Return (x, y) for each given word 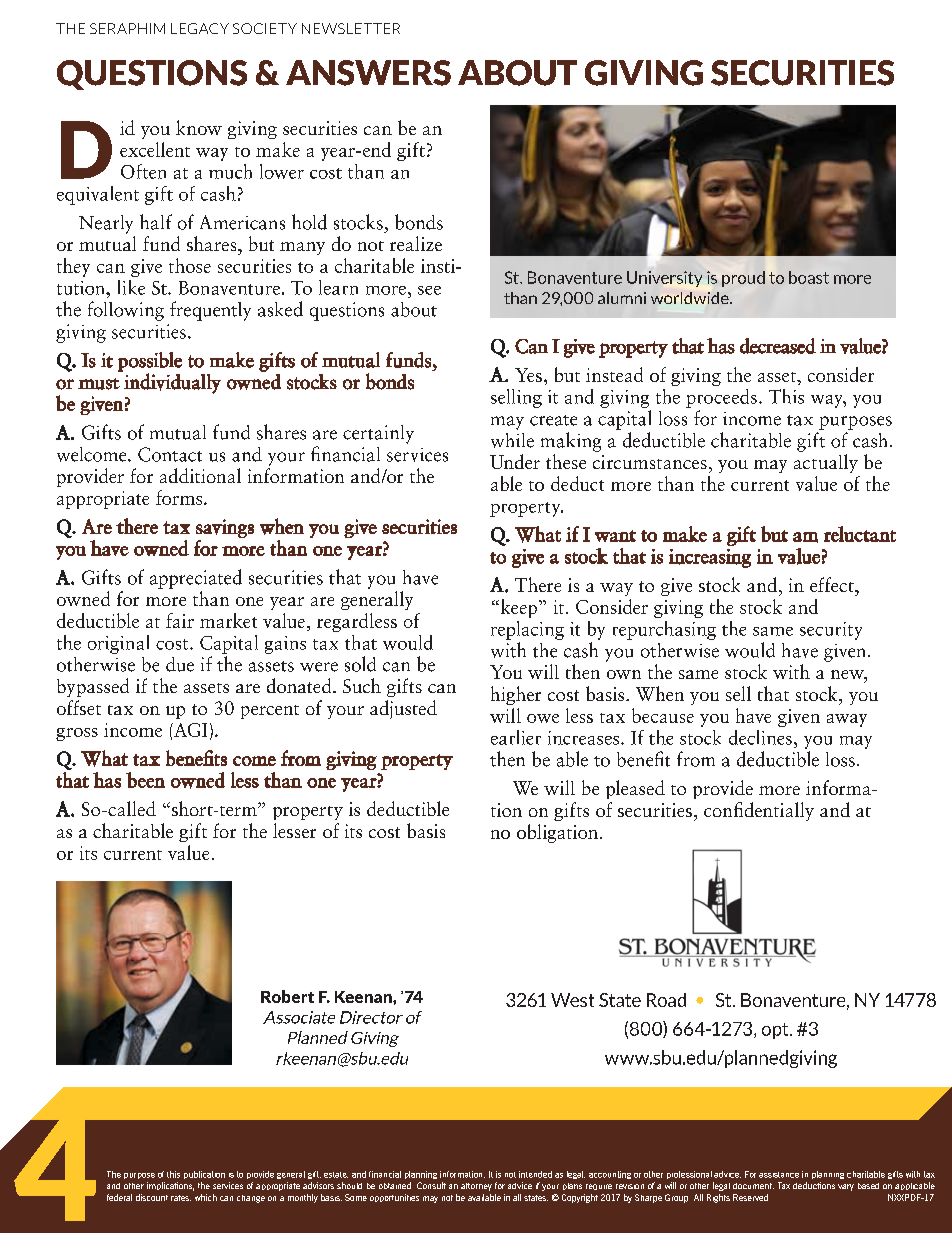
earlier (516, 737)
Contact (170, 454)
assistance (779, 1175)
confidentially (759, 811)
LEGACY (200, 28)
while (512, 440)
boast (809, 277)
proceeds (721, 398)
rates (181, 1198)
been (145, 780)
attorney (476, 1187)
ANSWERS (368, 73)
